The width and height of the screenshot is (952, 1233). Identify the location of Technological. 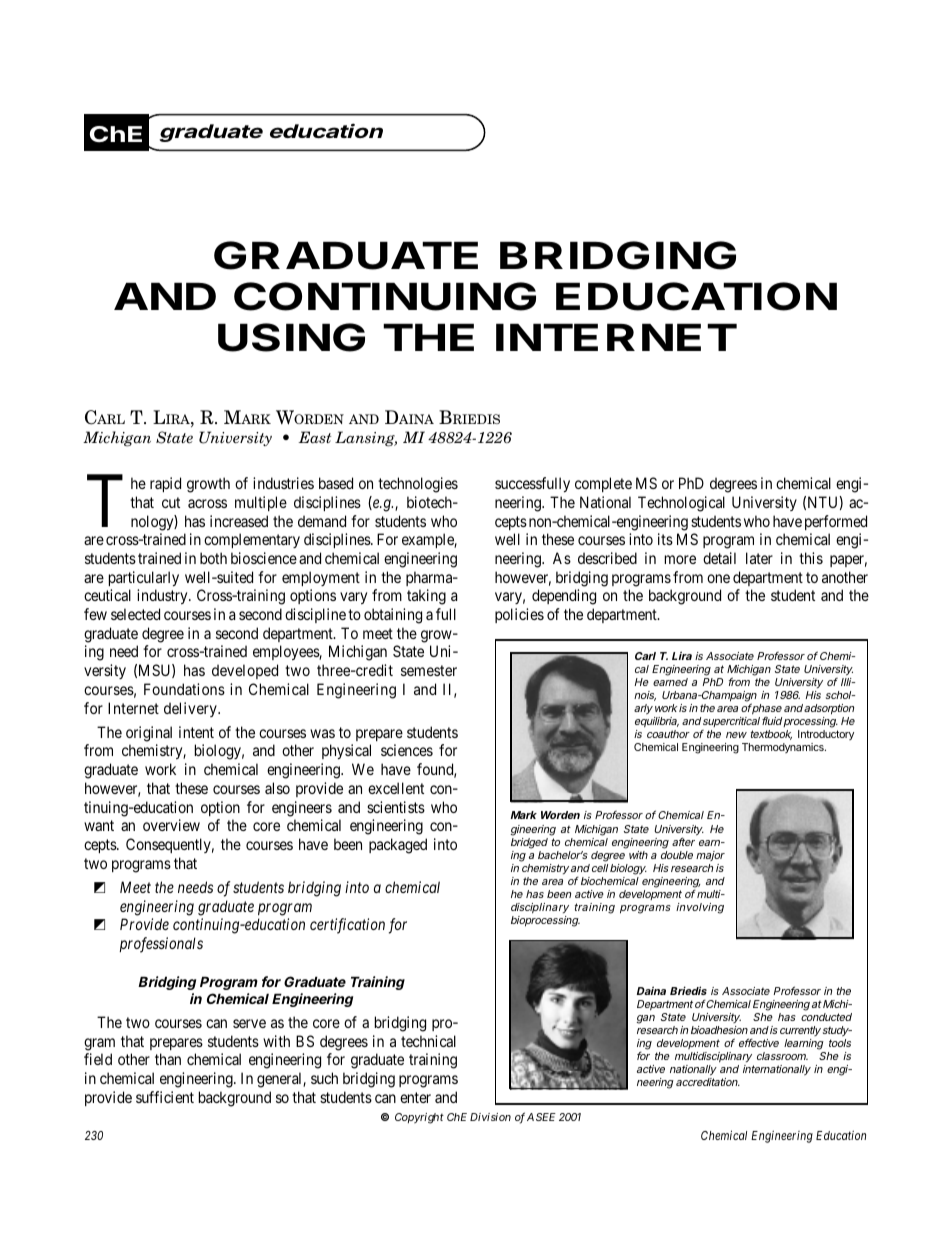
(681, 504).
